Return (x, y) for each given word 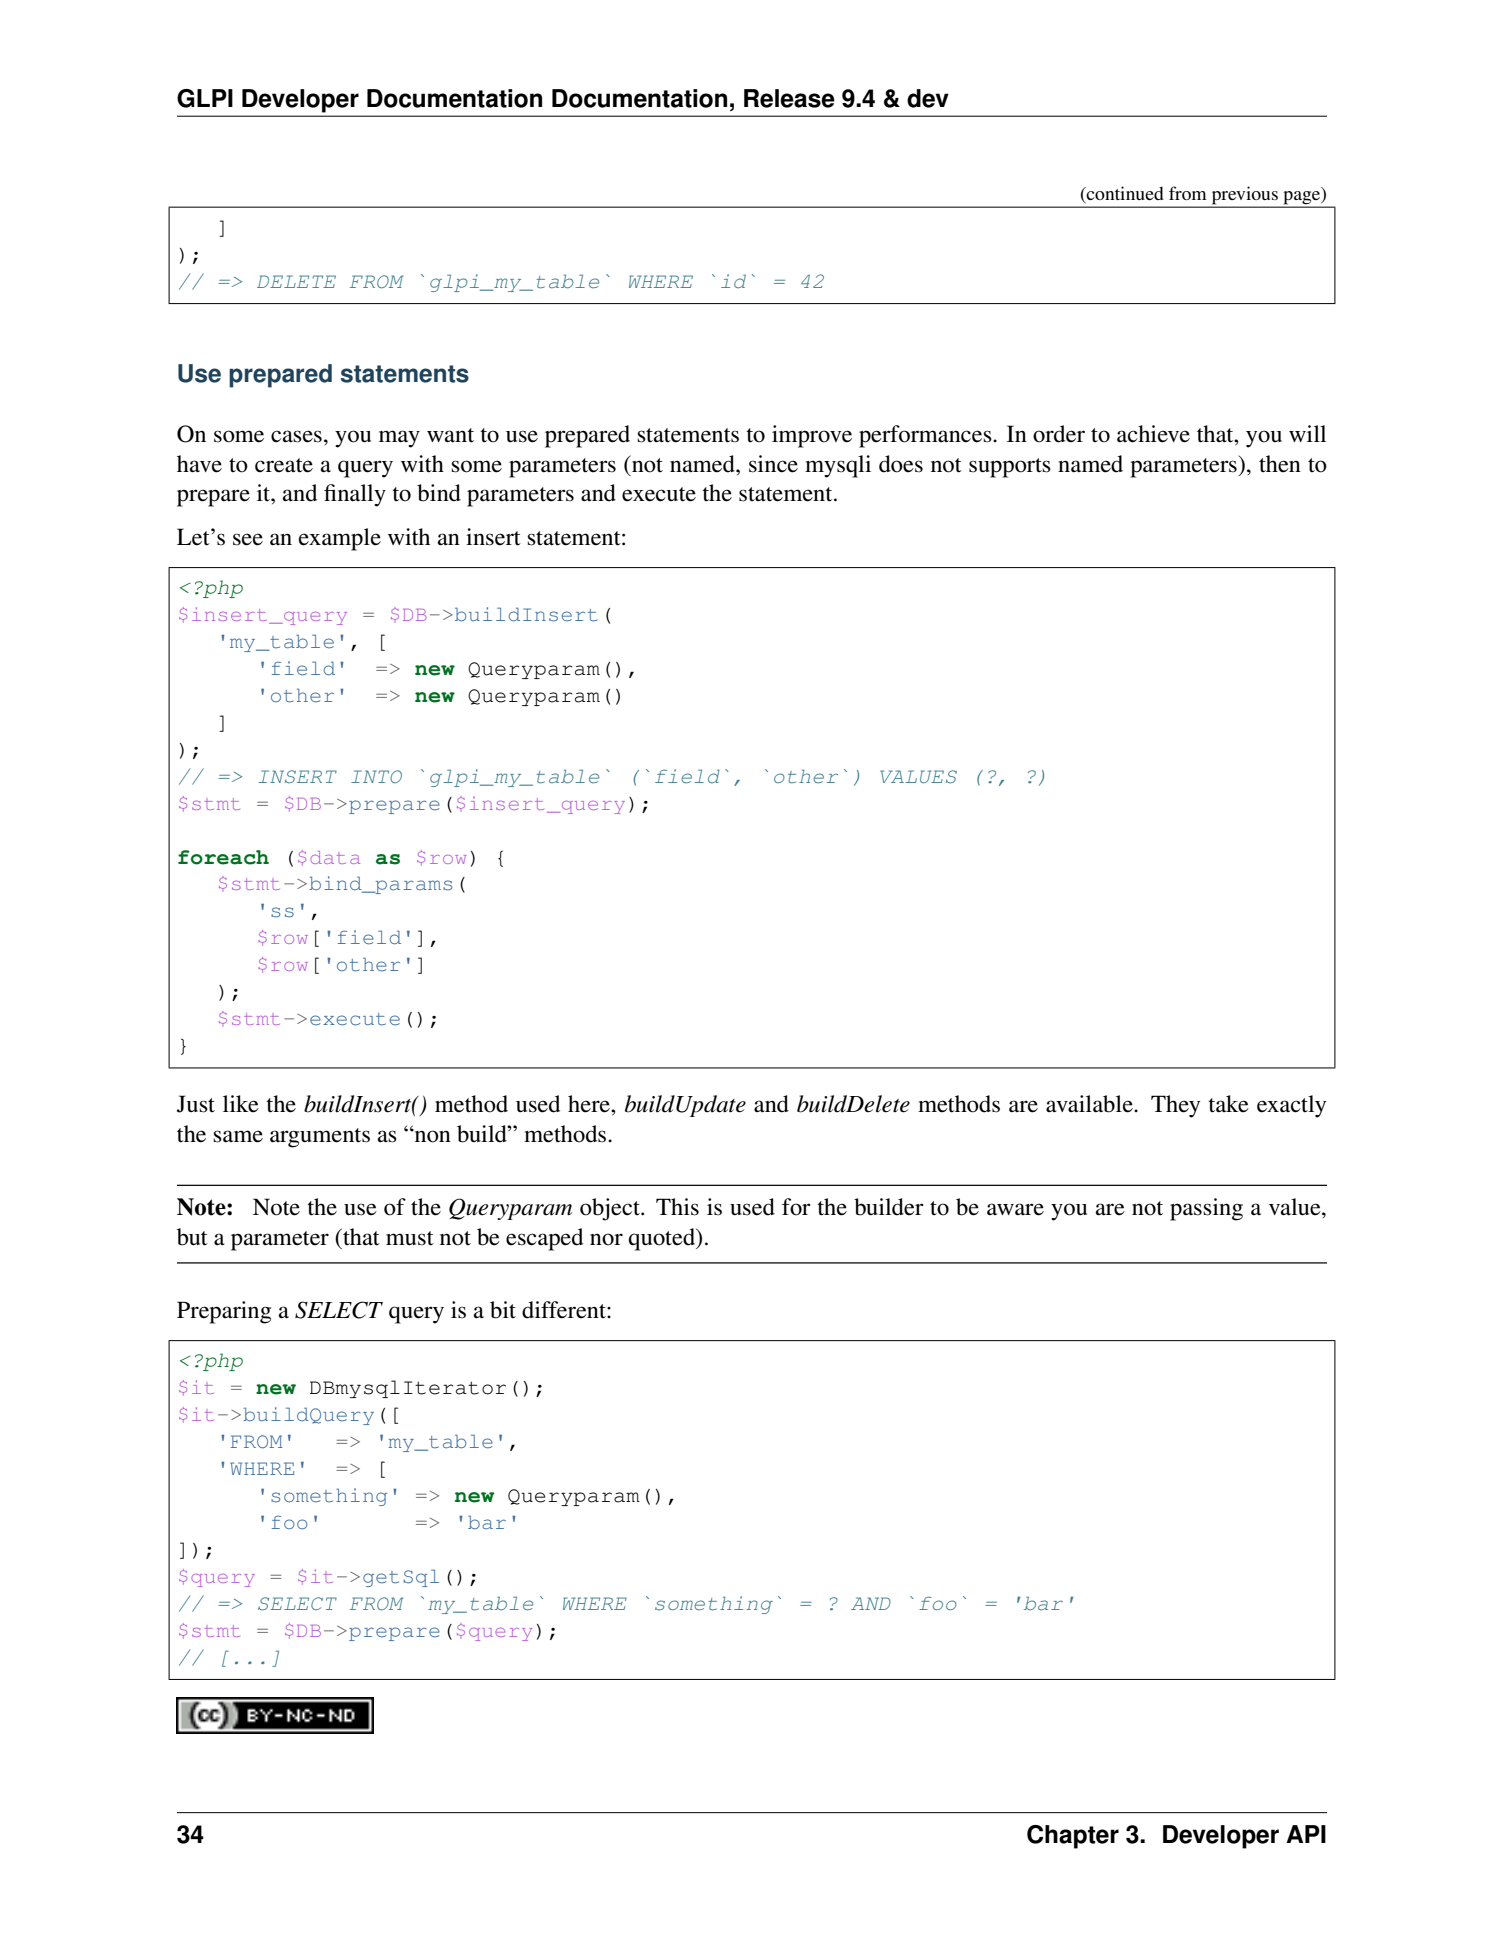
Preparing (224, 1312)
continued (1124, 194)
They (1175, 1106)
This (677, 1207)
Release (789, 98)
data (335, 857)
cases (296, 436)
